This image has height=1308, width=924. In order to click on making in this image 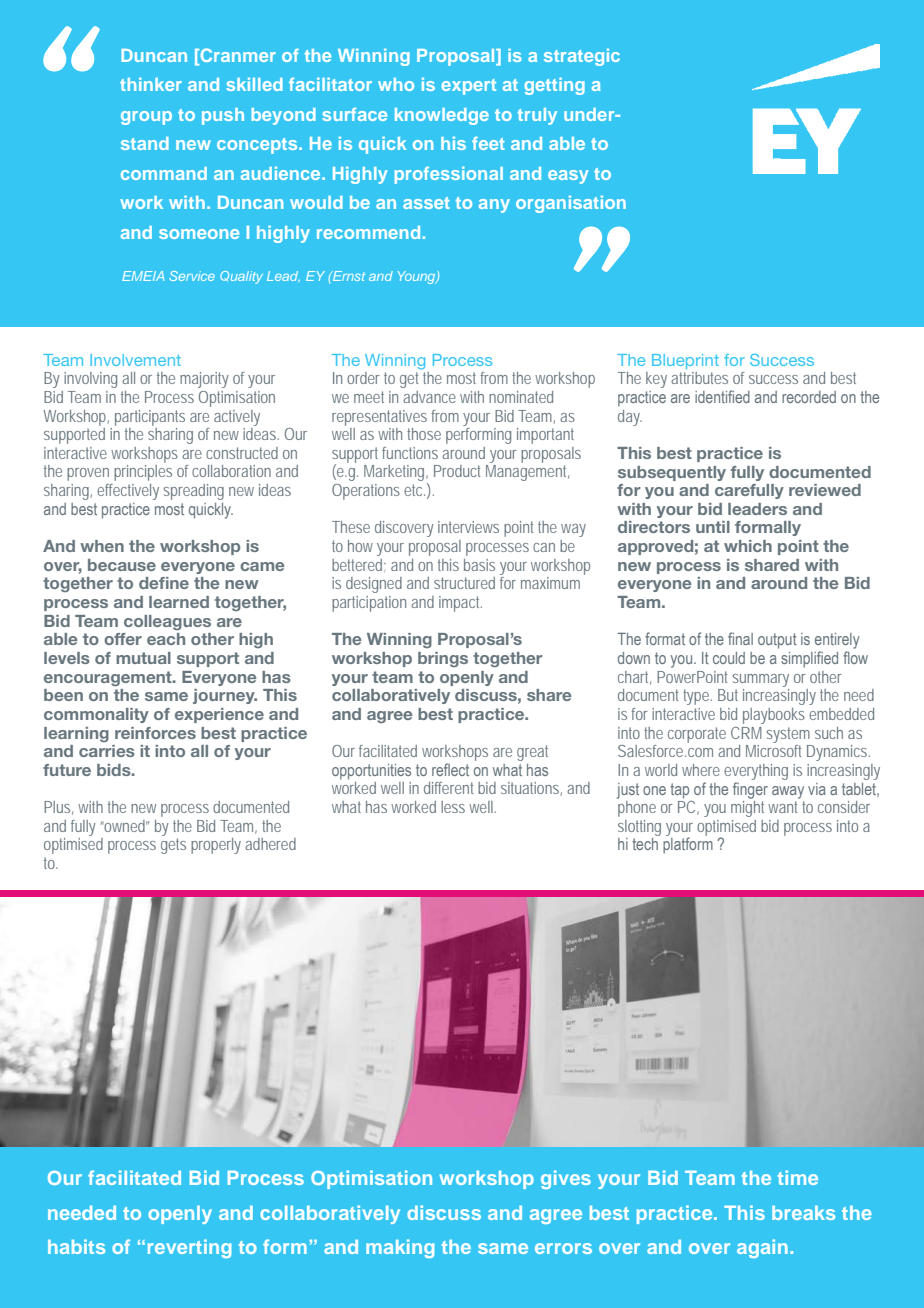, I will do `click(400, 1248)`.
